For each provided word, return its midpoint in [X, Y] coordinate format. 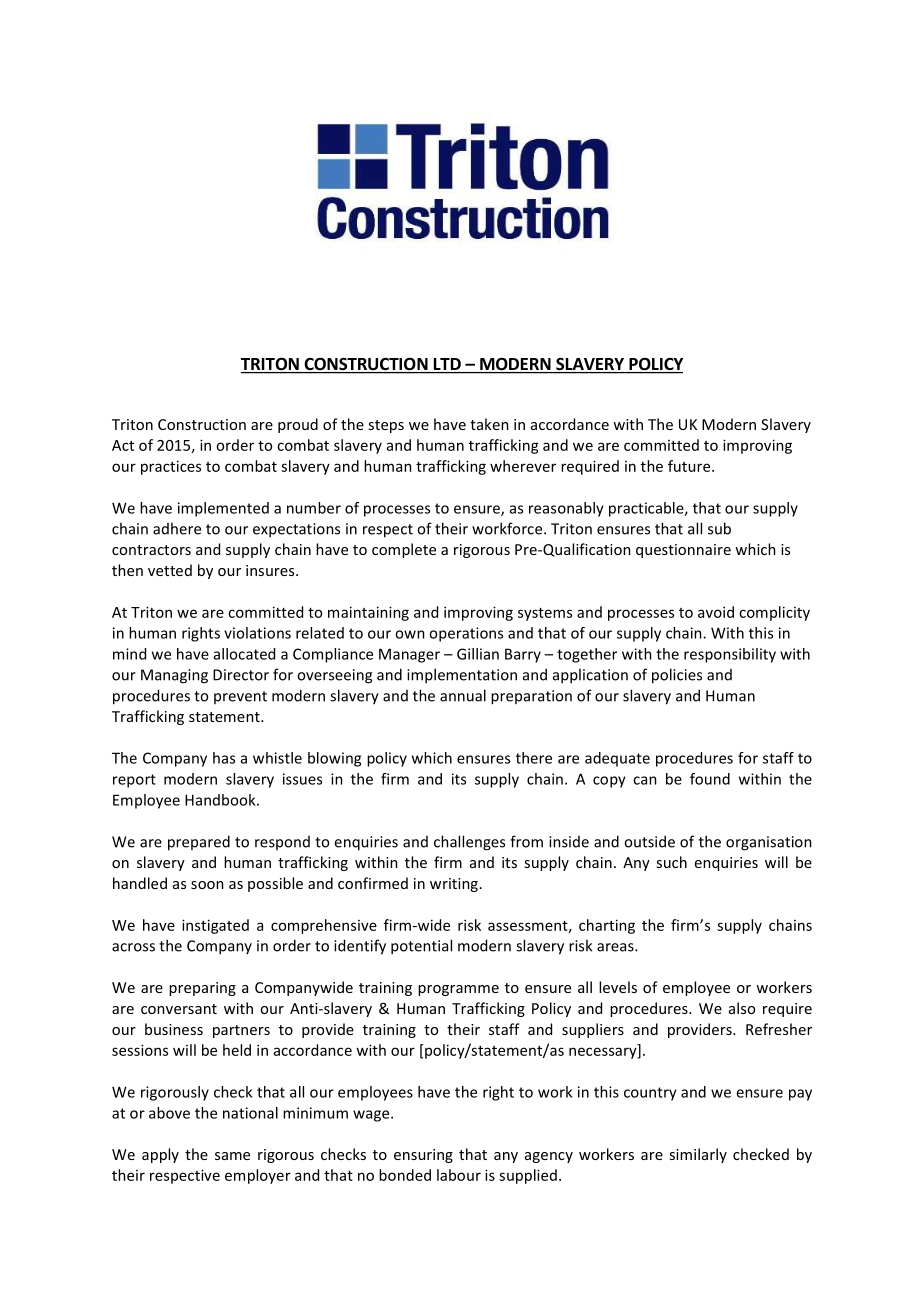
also [742, 1008]
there [534, 758]
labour [459, 1175]
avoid [716, 612]
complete [404, 550]
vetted [170, 570]
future [690, 466]
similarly [698, 1155]
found [710, 779]
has [224, 758]
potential [421, 947]
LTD [447, 364]
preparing [202, 989]
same [232, 1156]
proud [298, 425]
